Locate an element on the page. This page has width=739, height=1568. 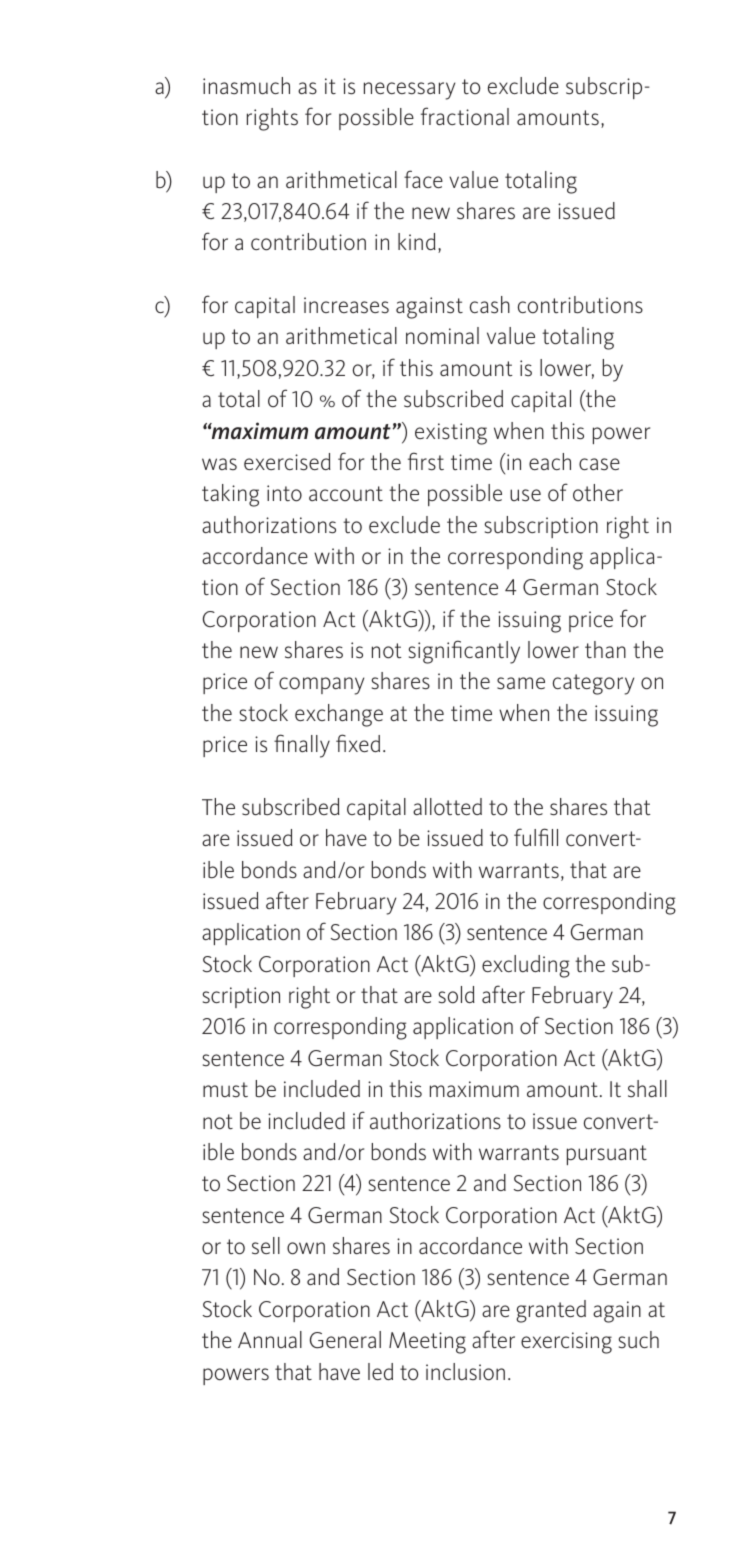
Annual is located at coordinates (270, 1339).
